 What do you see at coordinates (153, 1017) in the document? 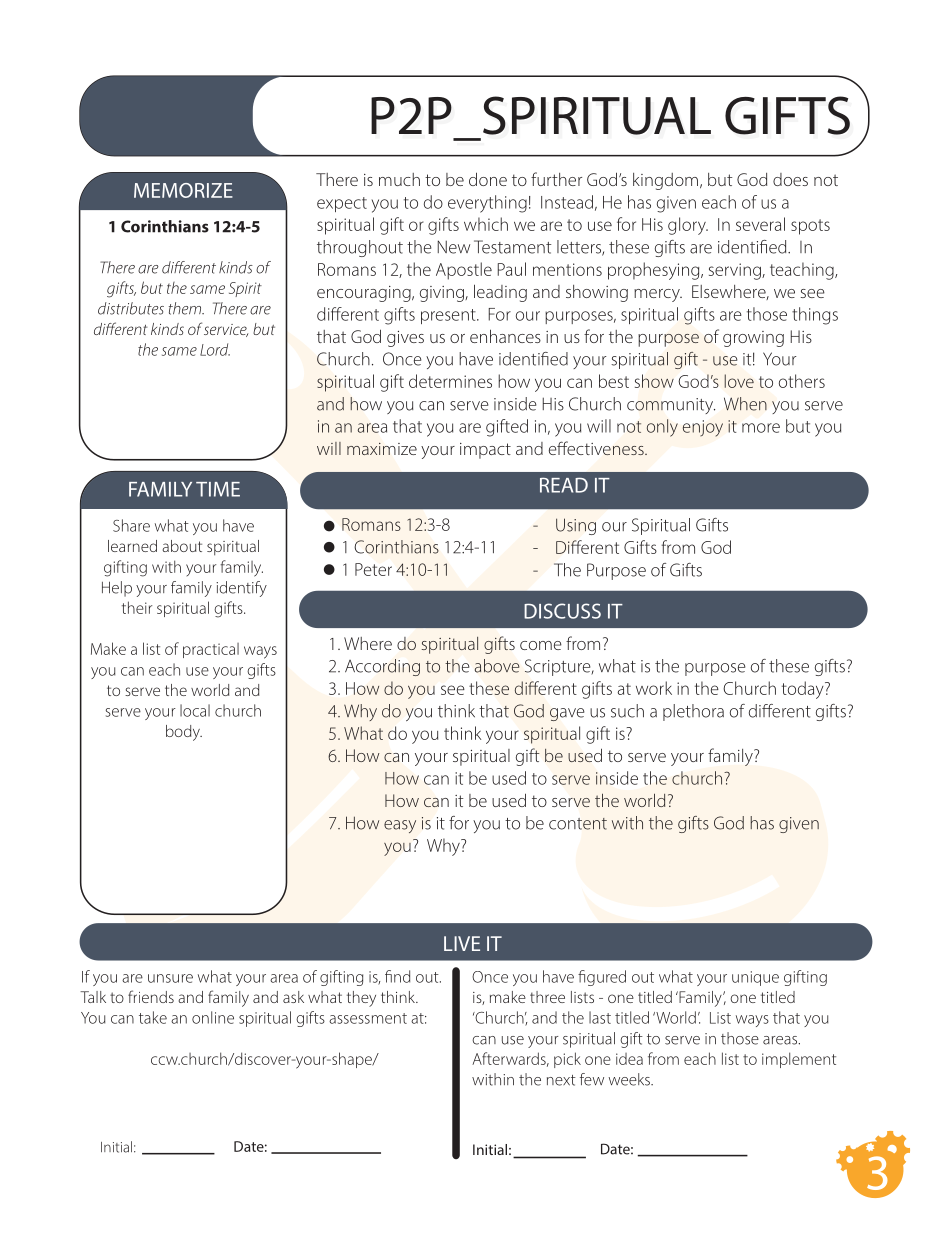
I see `take` at bounding box center [153, 1017].
